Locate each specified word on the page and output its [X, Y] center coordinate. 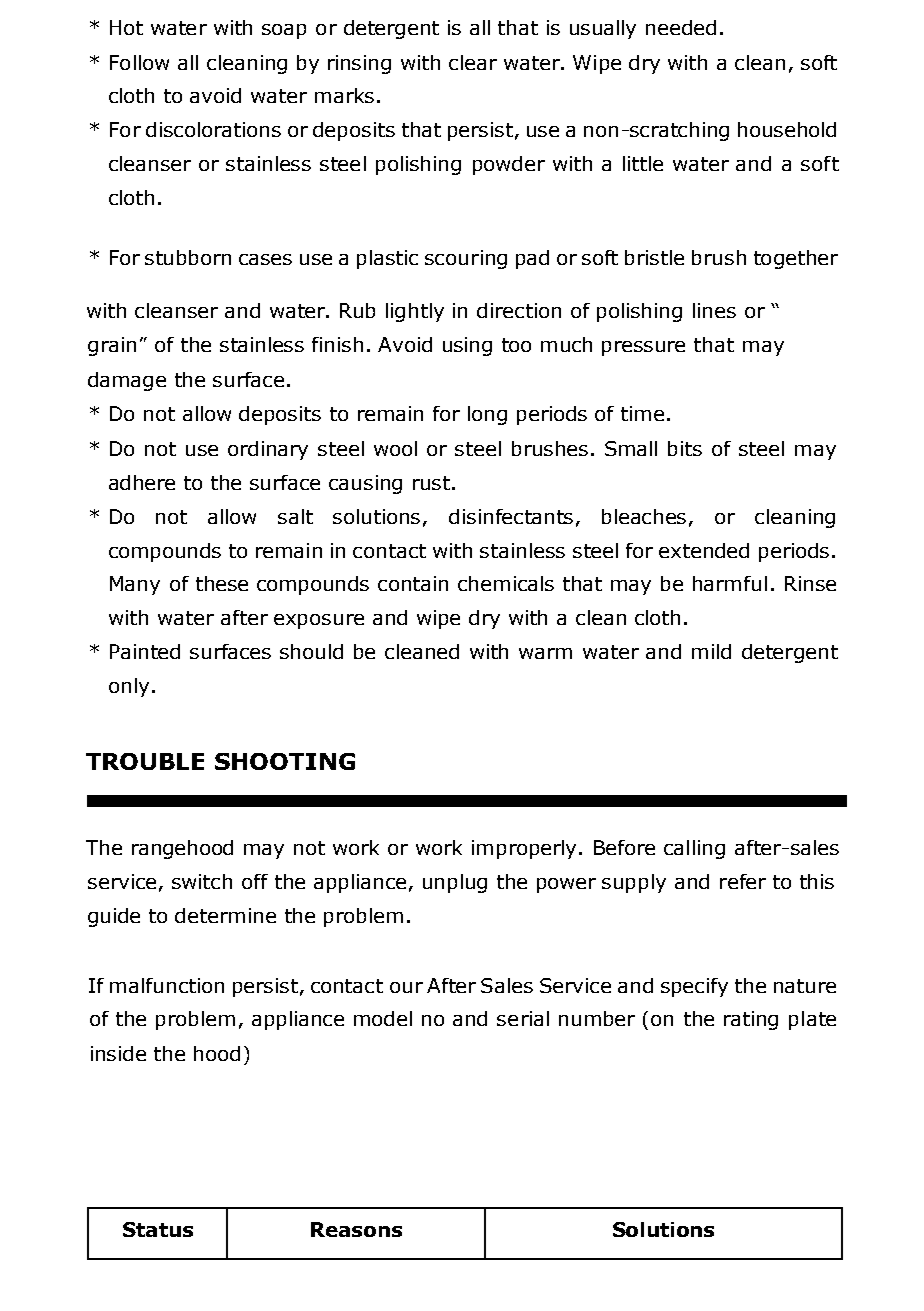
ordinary [268, 450]
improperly [524, 849]
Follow [139, 62]
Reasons [356, 1229]
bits [685, 448]
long [487, 415]
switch [202, 881]
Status [158, 1229]
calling [694, 849]
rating [751, 1020]
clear [473, 62]
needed [681, 27]
